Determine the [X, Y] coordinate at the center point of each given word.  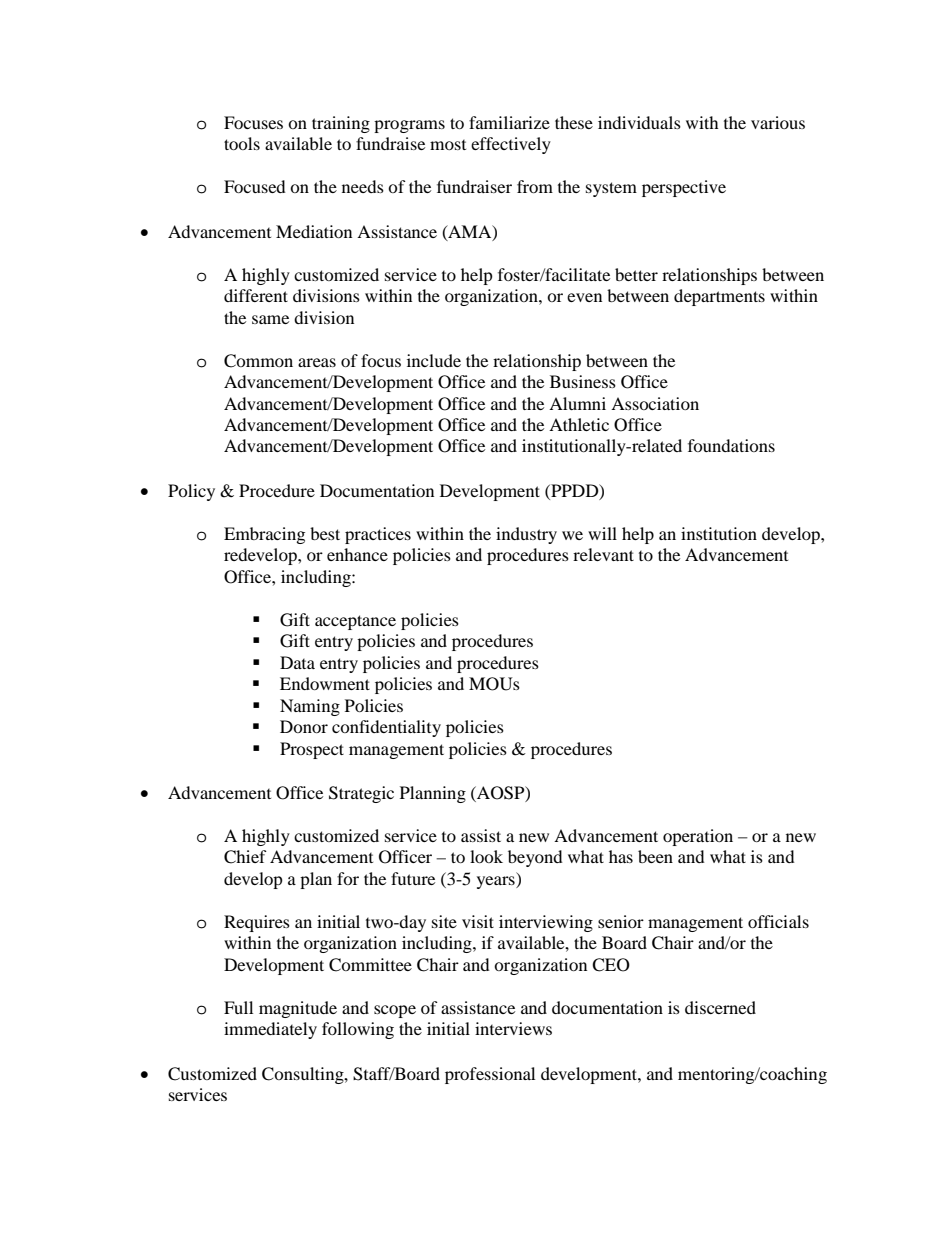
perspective [684, 188]
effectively [511, 145]
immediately [270, 1030]
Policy [191, 492]
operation [698, 837]
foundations [731, 445]
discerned [720, 1007]
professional [490, 1075]
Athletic [579, 424]
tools [242, 143]
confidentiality [386, 728]
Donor [304, 726]
